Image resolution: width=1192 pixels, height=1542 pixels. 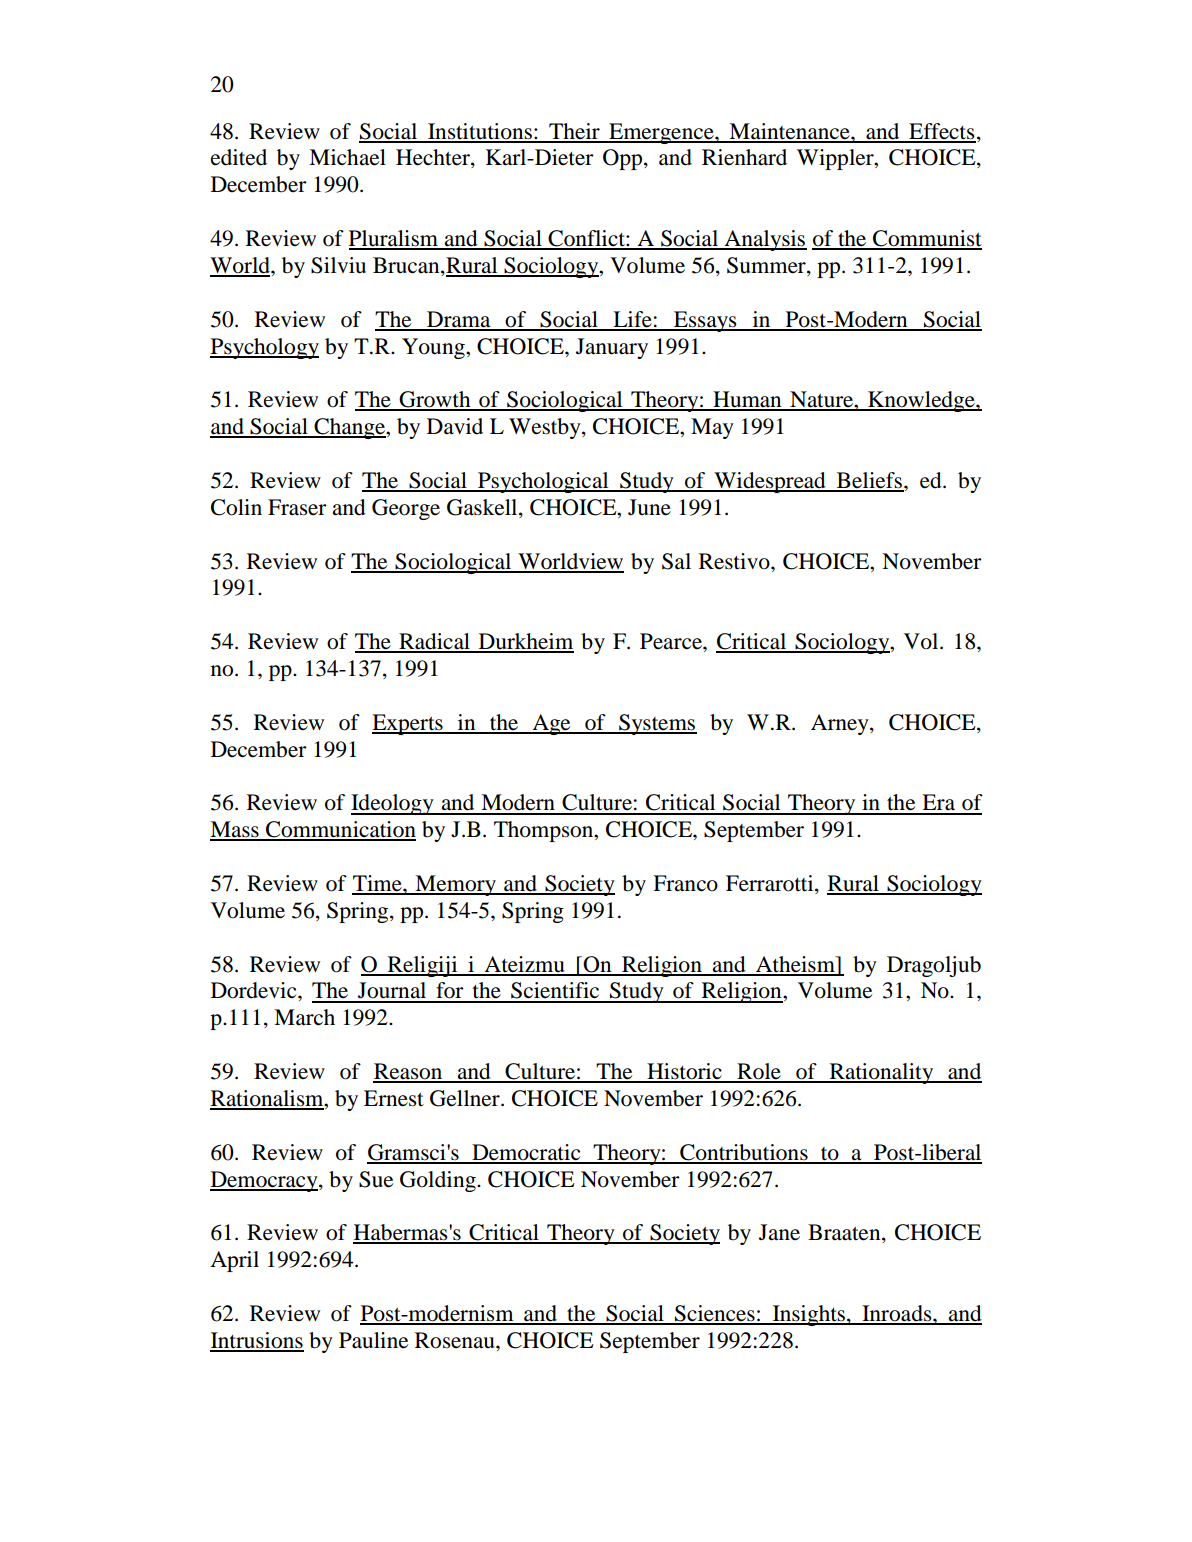 I want to click on Michael, so click(x=347, y=157).
